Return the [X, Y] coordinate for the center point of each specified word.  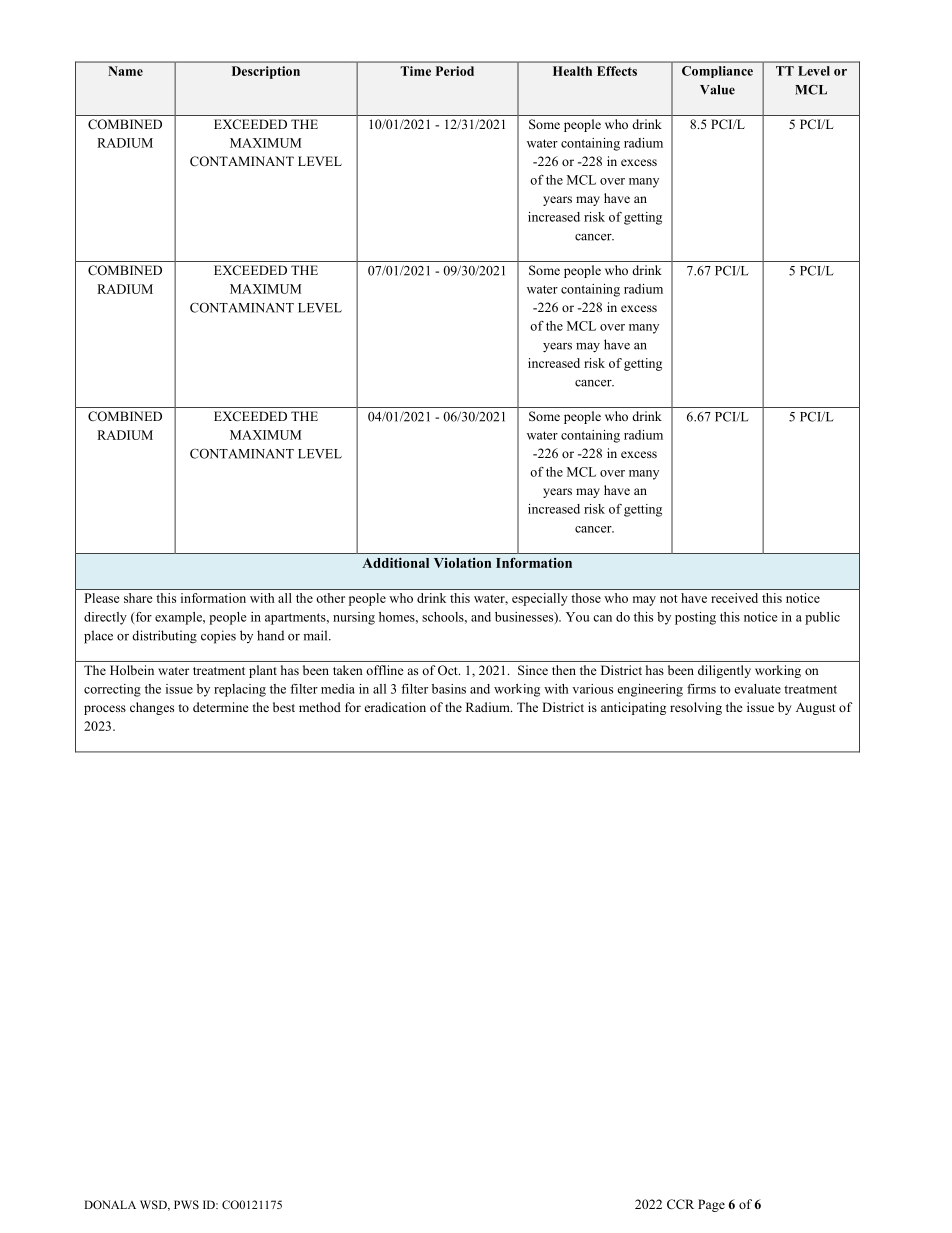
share [138, 598]
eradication [395, 707]
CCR [680, 1204]
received [734, 598]
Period [455, 71]
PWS [186, 1204]
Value [717, 90]
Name [125, 71]
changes [152, 708]
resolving [696, 708]
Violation [462, 563]
